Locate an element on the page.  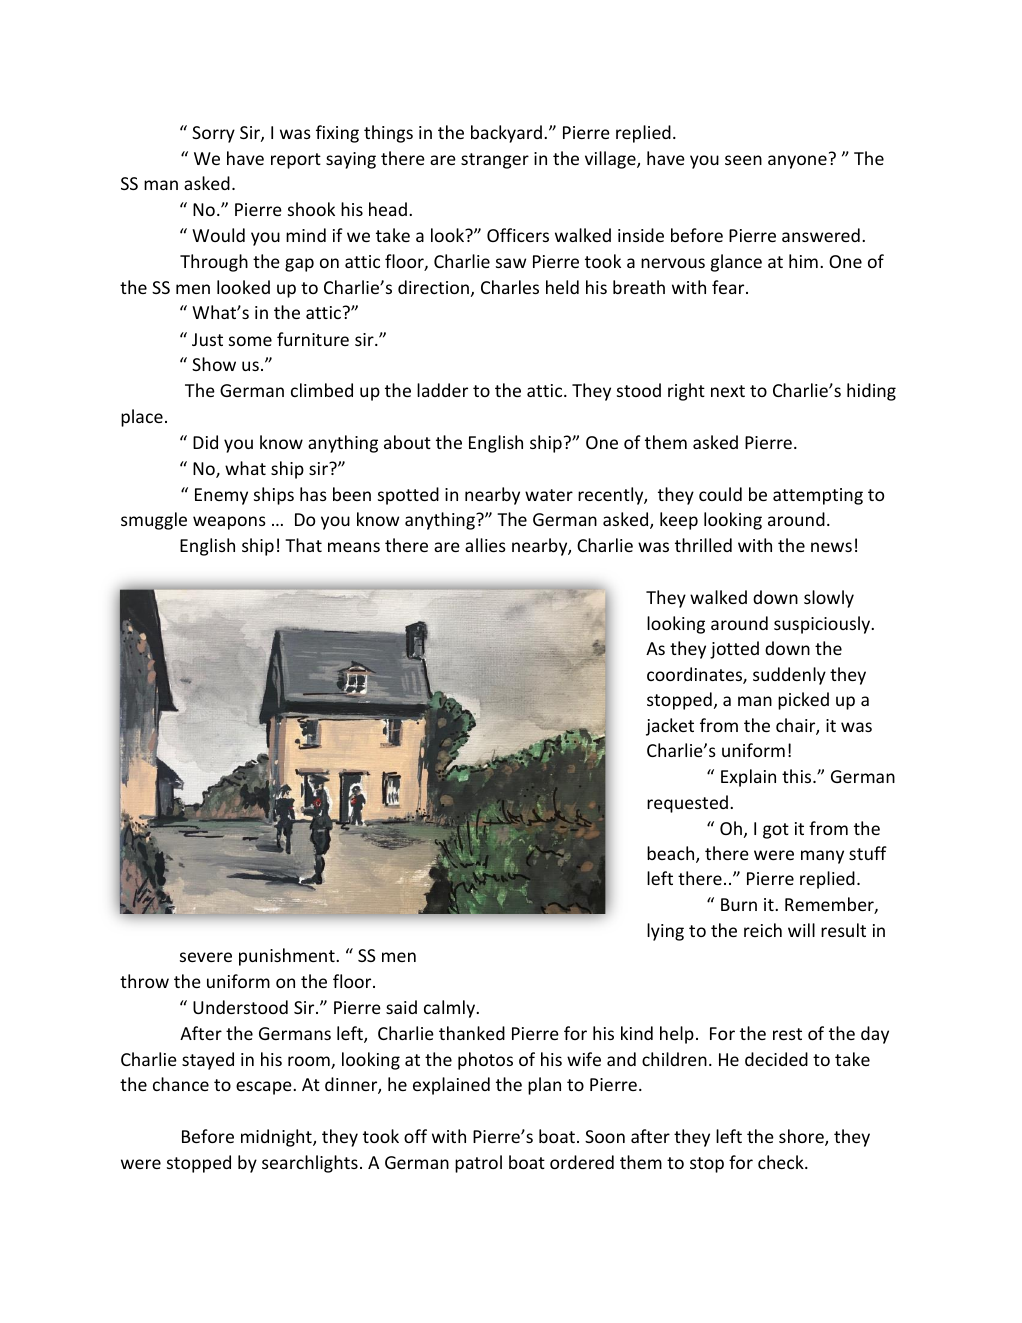
That is located at coordinates (303, 545).
